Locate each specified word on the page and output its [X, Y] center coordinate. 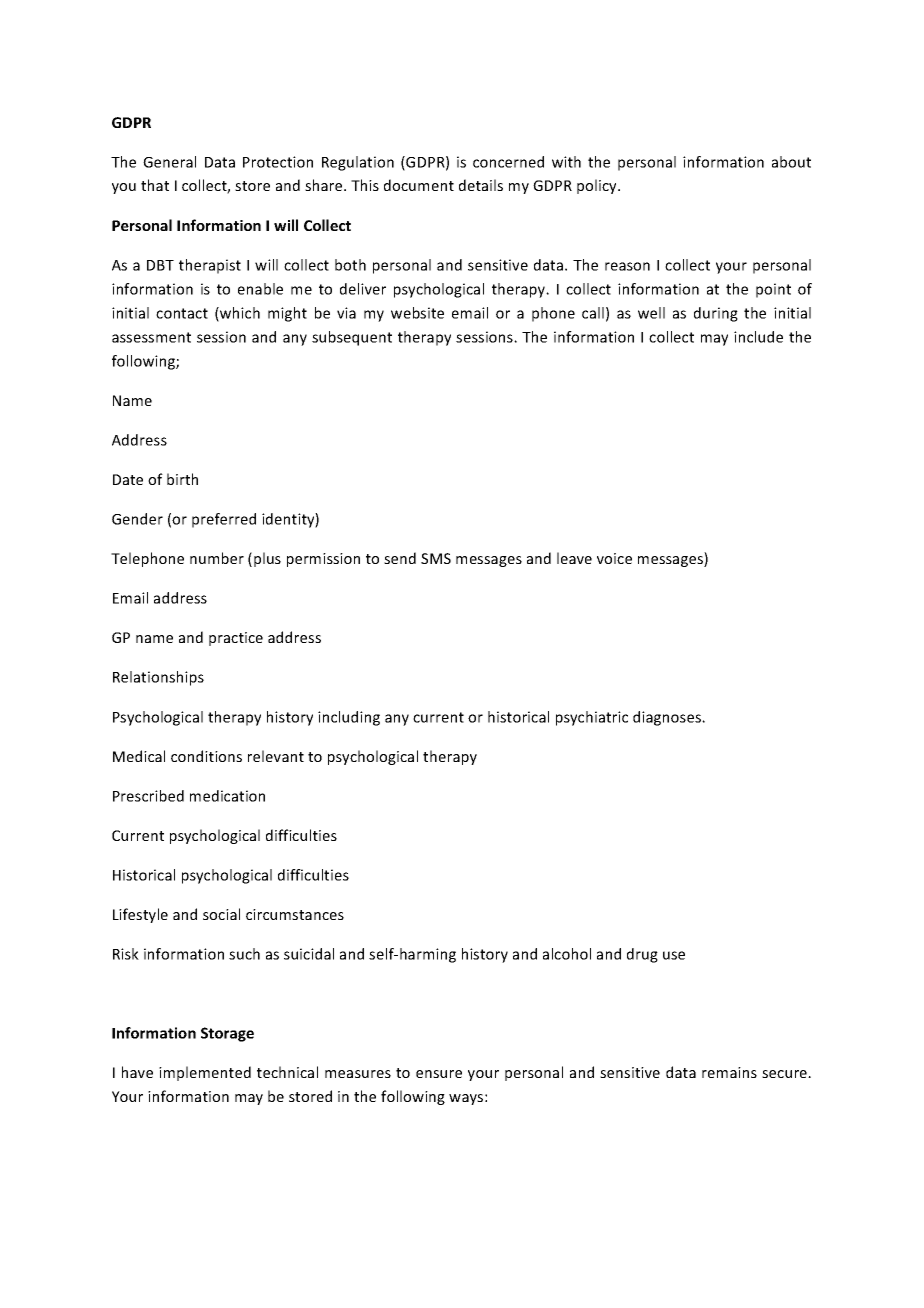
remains [729, 1072]
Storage [227, 1034]
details [481, 185]
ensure [439, 1074]
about [791, 162]
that [155, 185]
